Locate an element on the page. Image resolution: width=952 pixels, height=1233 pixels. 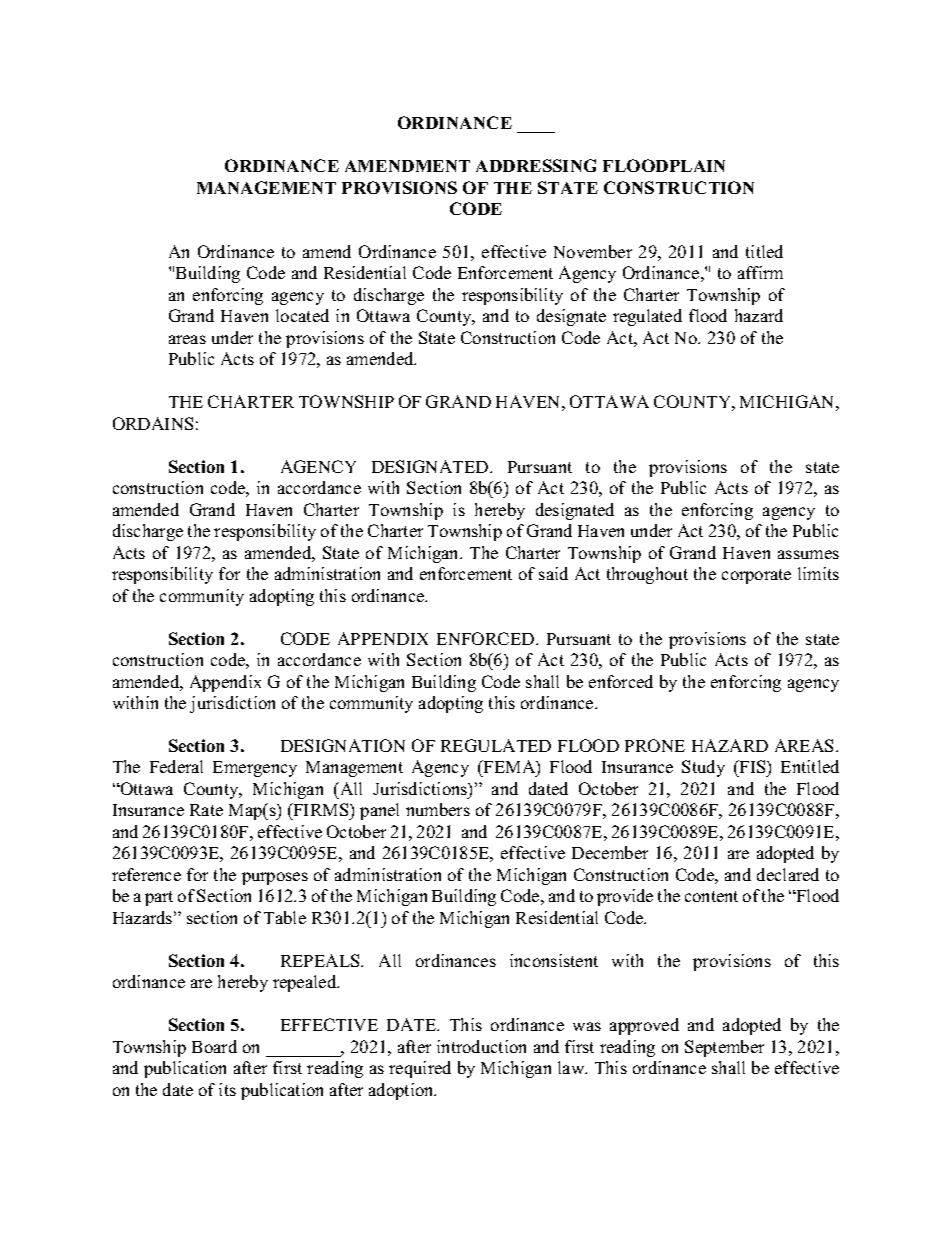
September is located at coordinates (724, 1048).
